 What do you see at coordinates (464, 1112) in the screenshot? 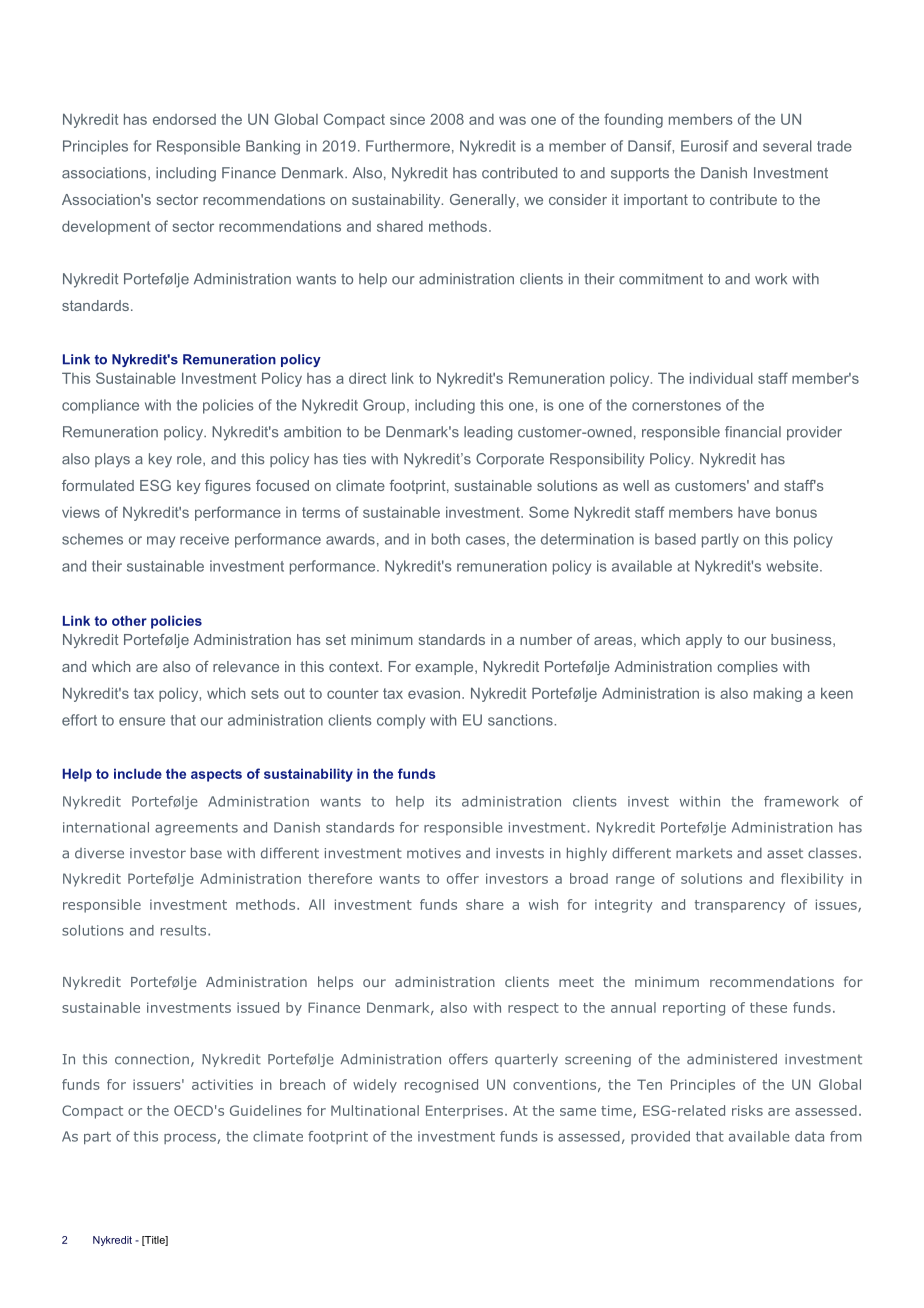
I see `Enterprises` at bounding box center [464, 1112].
